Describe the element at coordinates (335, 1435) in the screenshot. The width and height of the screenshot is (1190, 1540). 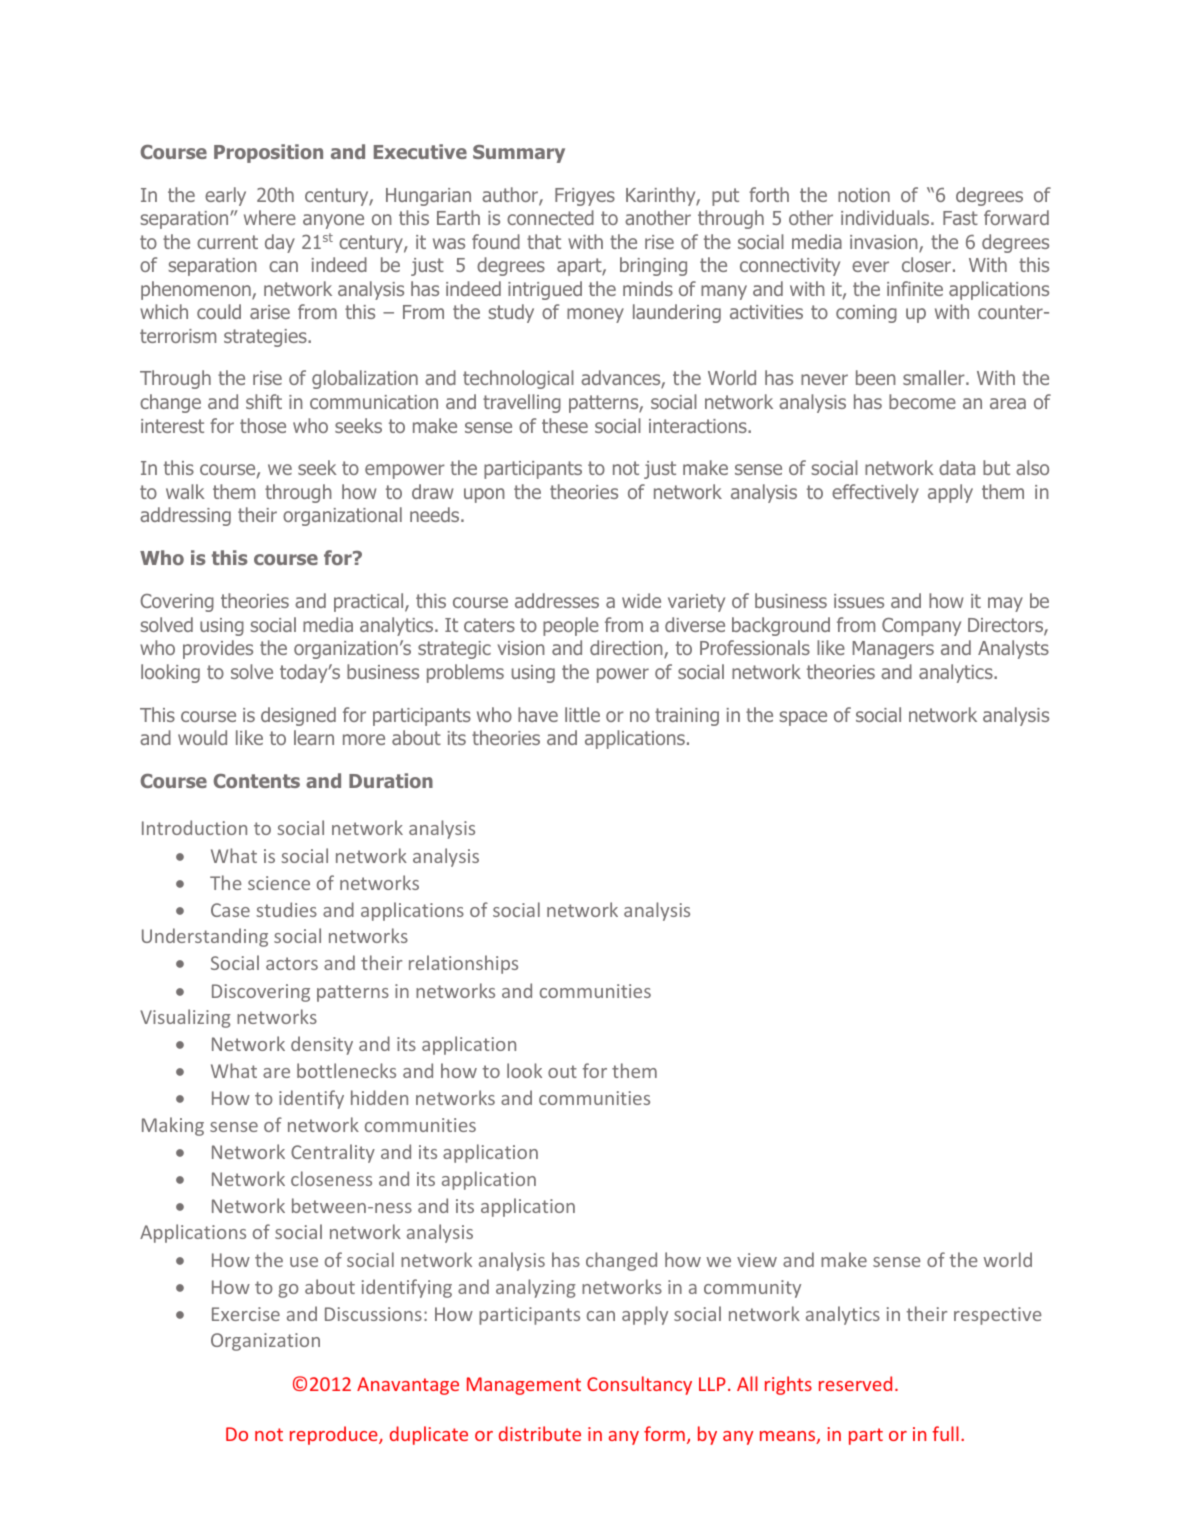
I see `reproduce` at that location.
